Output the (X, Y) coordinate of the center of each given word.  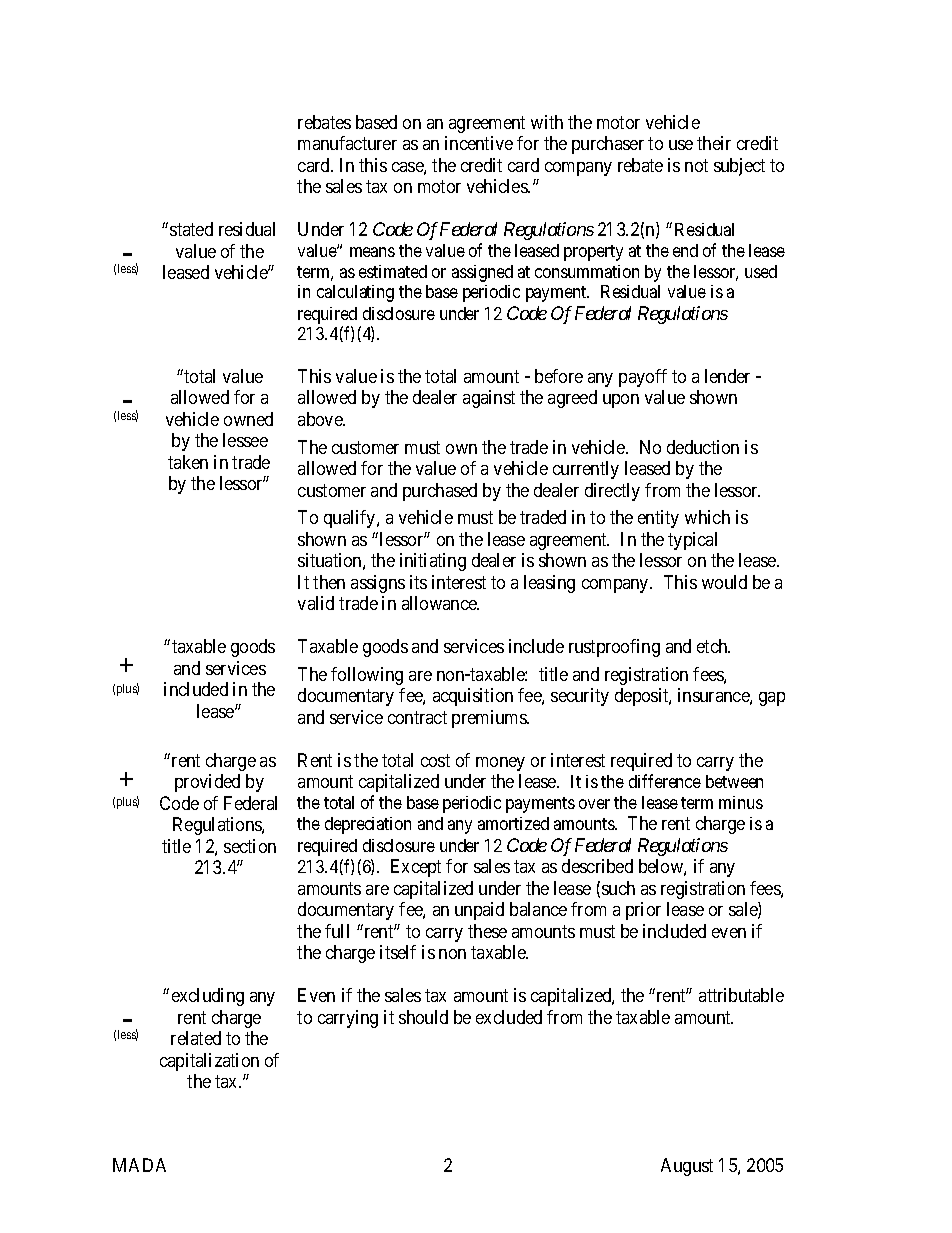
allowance (440, 603)
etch (713, 646)
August (687, 1167)
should (423, 1017)
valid (316, 603)
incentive (479, 143)
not (696, 165)
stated (191, 229)
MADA (139, 1165)
